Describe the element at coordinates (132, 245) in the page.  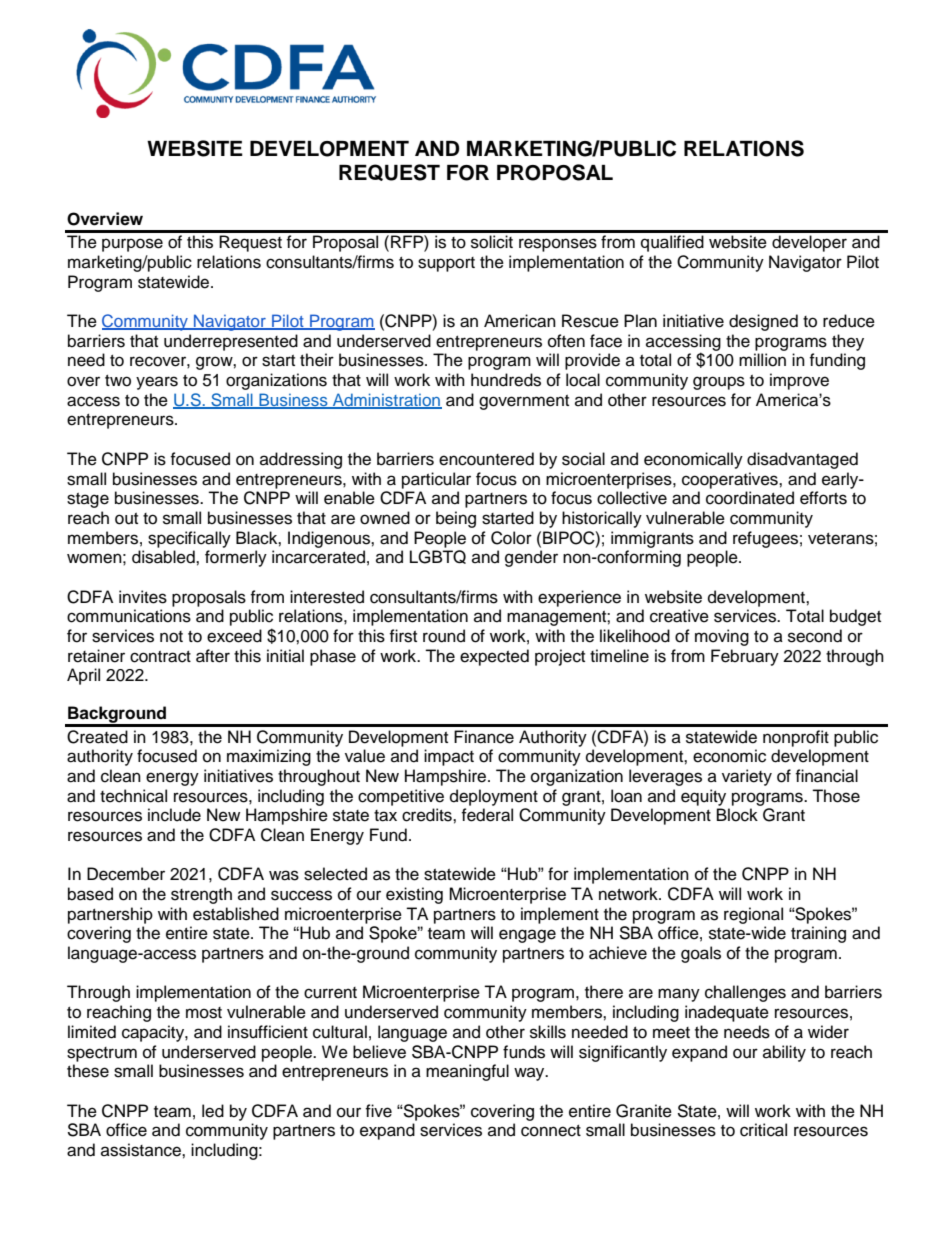
I see `purpose` at that location.
